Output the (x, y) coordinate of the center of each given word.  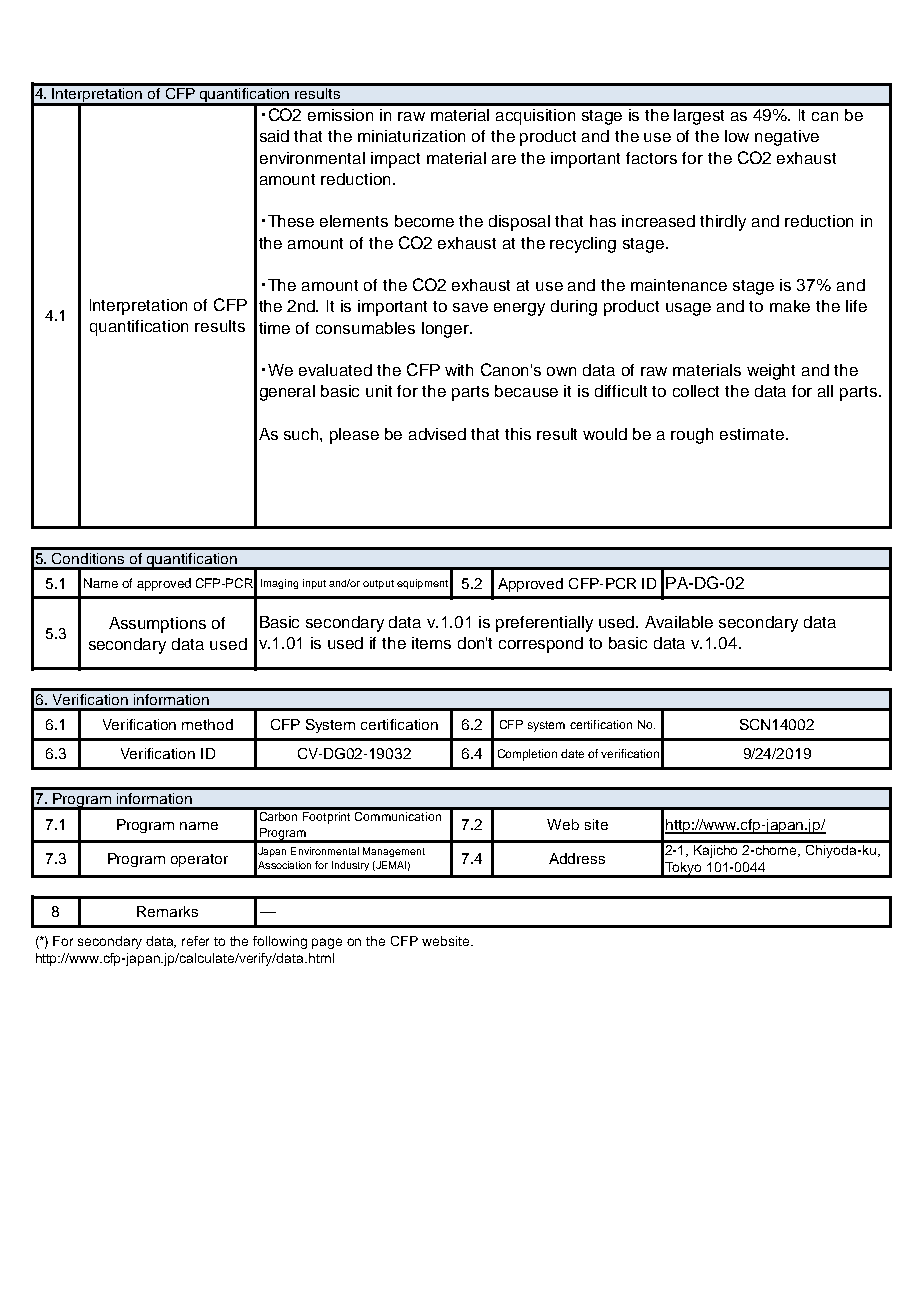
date (572, 753)
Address (577, 858)
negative (787, 138)
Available (679, 622)
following (280, 942)
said (274, 136)
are (504, 159)
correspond (541, 645)
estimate (753, 434)
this (518, 434)
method (207, 724)
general (287, 393)
